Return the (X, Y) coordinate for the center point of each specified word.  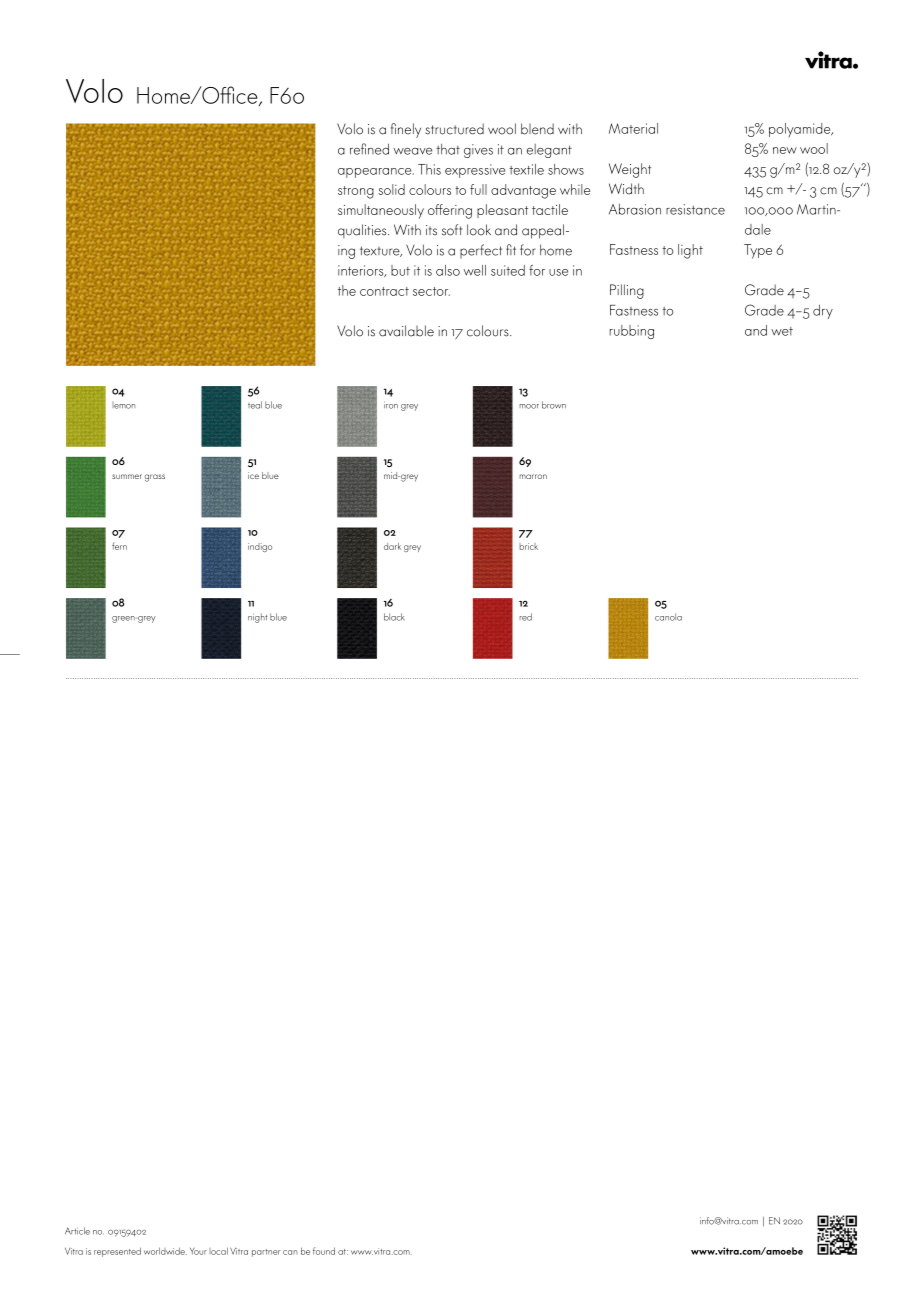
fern (119, 546)
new (785, 150)
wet (782, 331)
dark (392, 546)
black (394, 617)
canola (668, 617)
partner (266, 1253)
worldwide (165, 1251)
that (448, 149)
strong (356, 192)
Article (77, 1231)
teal (255, 405)
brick (528, 546)
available (406, 331)
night (257, 618)
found (324, 1251)
